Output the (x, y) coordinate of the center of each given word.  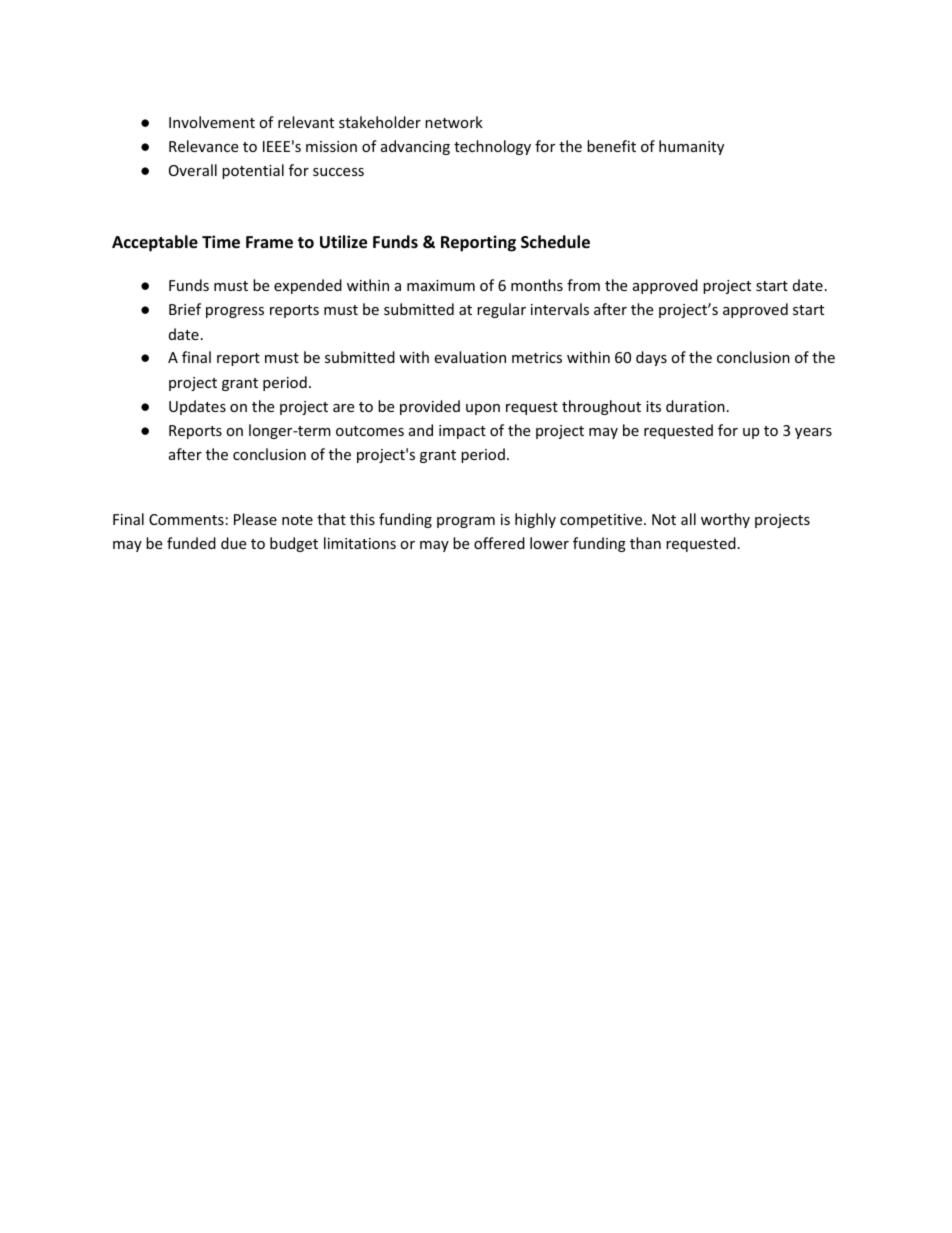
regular (501, 310)
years (813, 433)
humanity (691, 147)
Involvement (212, 122)
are (343, 408)
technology (492, 147)
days (651, 358)
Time (221, 242)
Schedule (555, 242)
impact (462, 432)
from (583, 285)
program (466, 522)
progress (235, 312)
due (233, 543)
